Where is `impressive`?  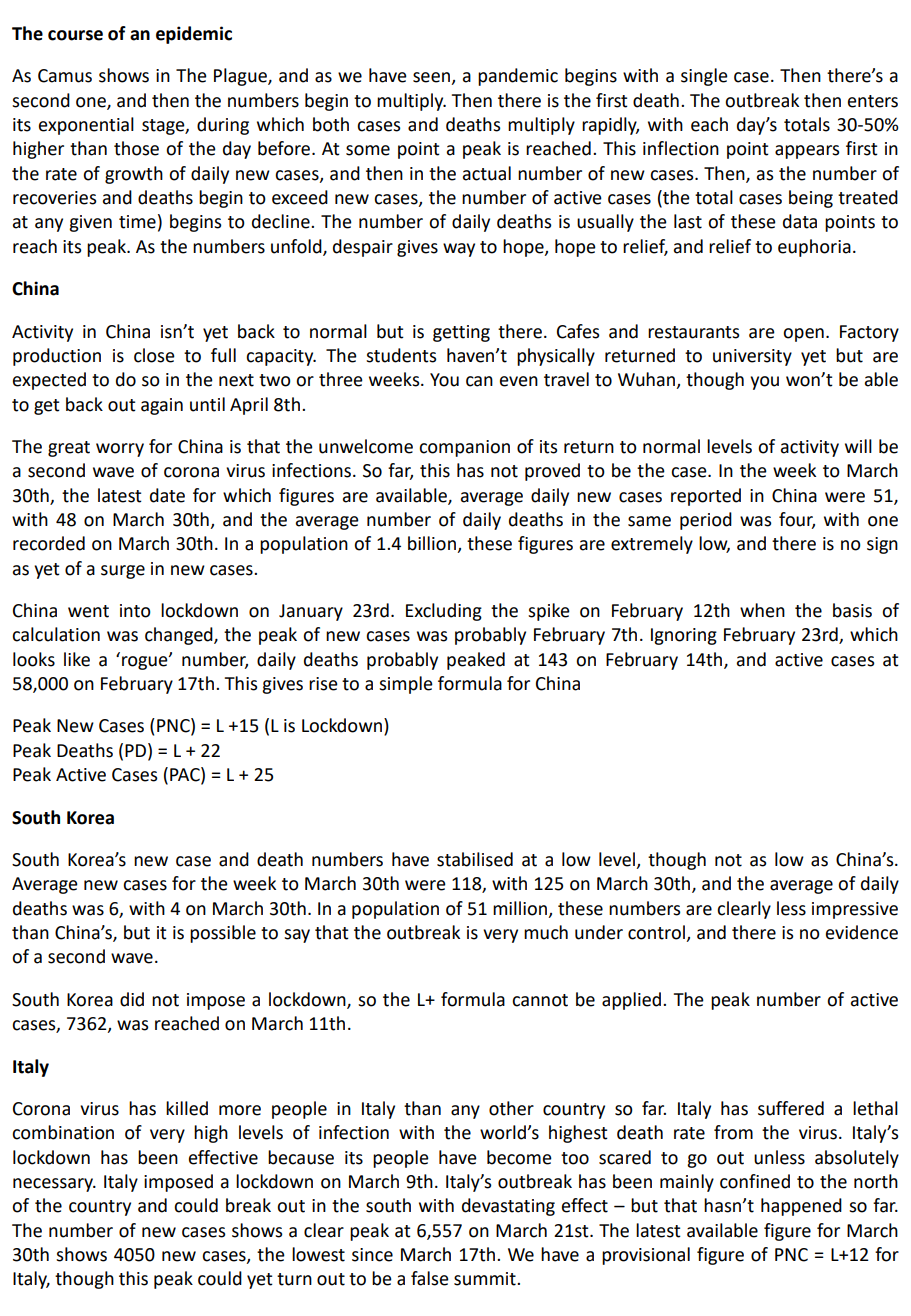 impressive is located at coordinates (855, 910).
